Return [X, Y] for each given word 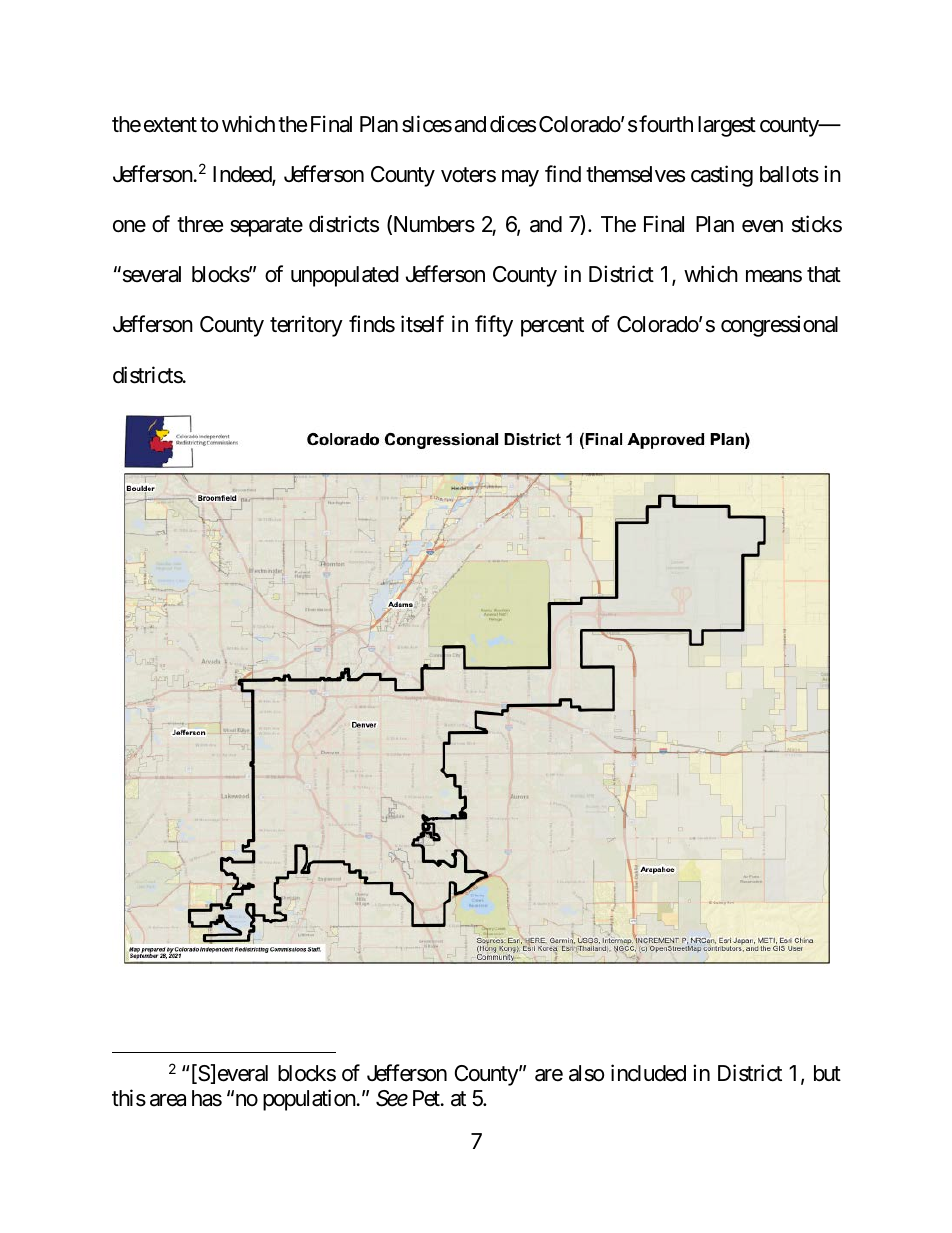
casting [722, 176]
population [309, 1100]
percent [552, 327]
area [168, 1100]
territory [306, 326]
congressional [779, 326]
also [586, 1073]
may [520, 178]
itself [422, 324]
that [824, 274]
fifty [494, 326]
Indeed [243, 175]
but [827, 1073]
